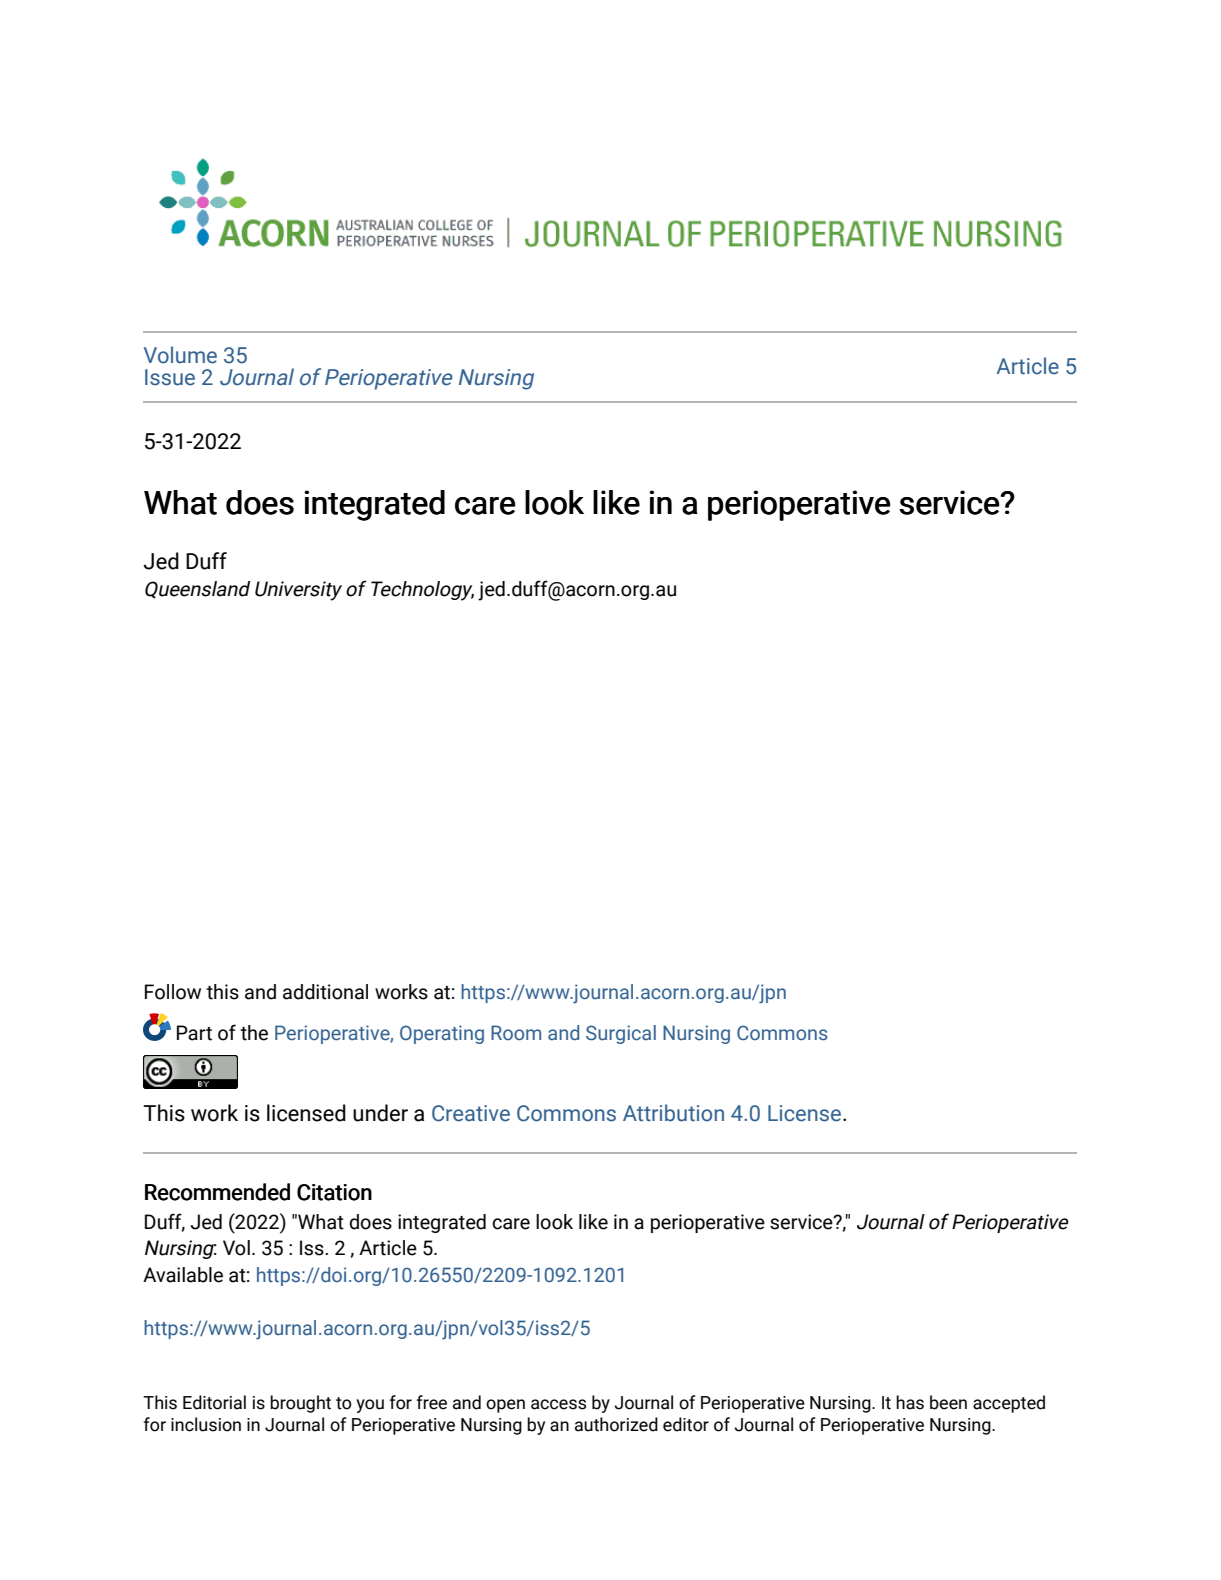 The image size is (1221, 1580). Describe the element at coordinates (910, 1402) in the screenshot. I see `has` at that location.
